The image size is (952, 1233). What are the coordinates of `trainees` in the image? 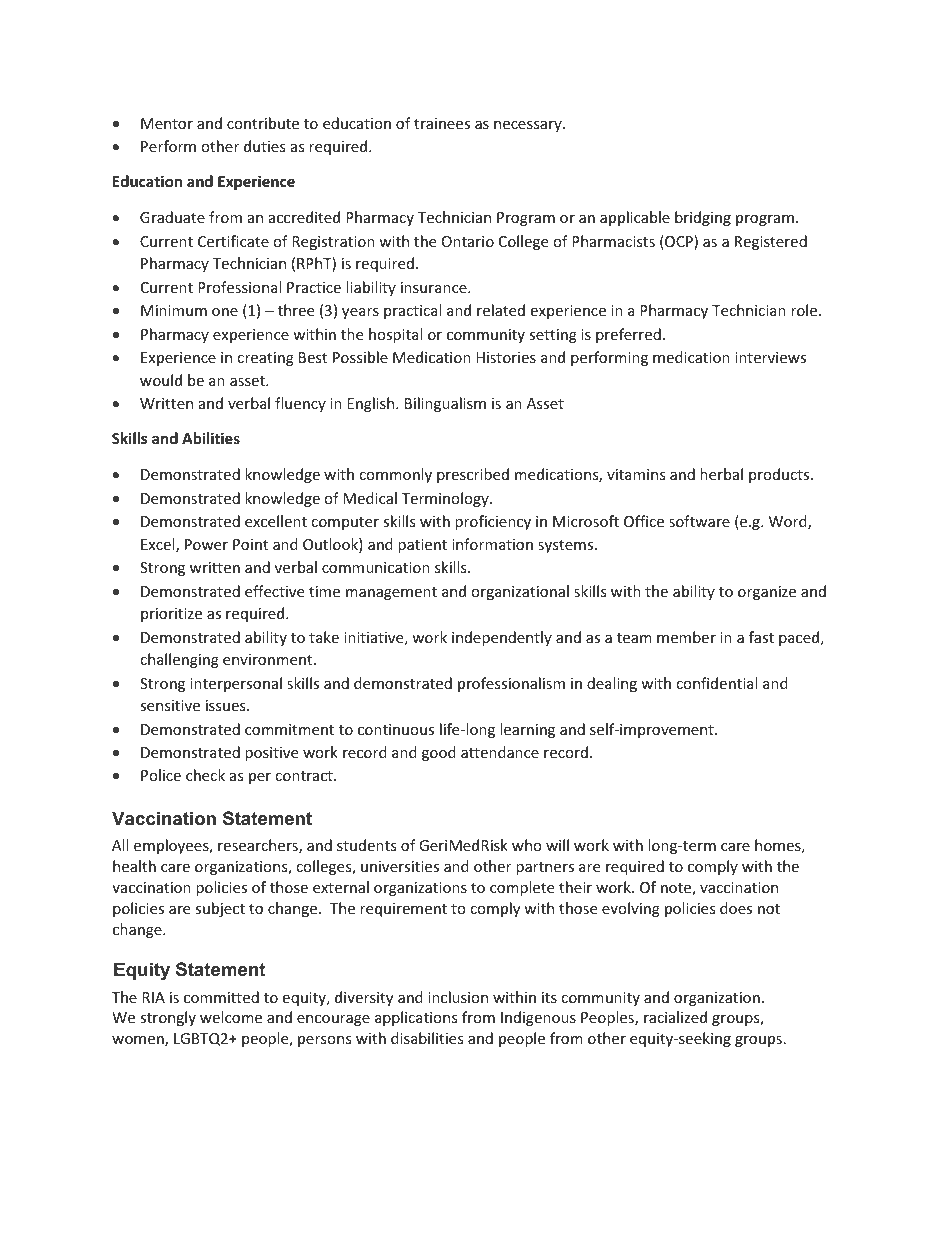 It's located at (442, 123).
